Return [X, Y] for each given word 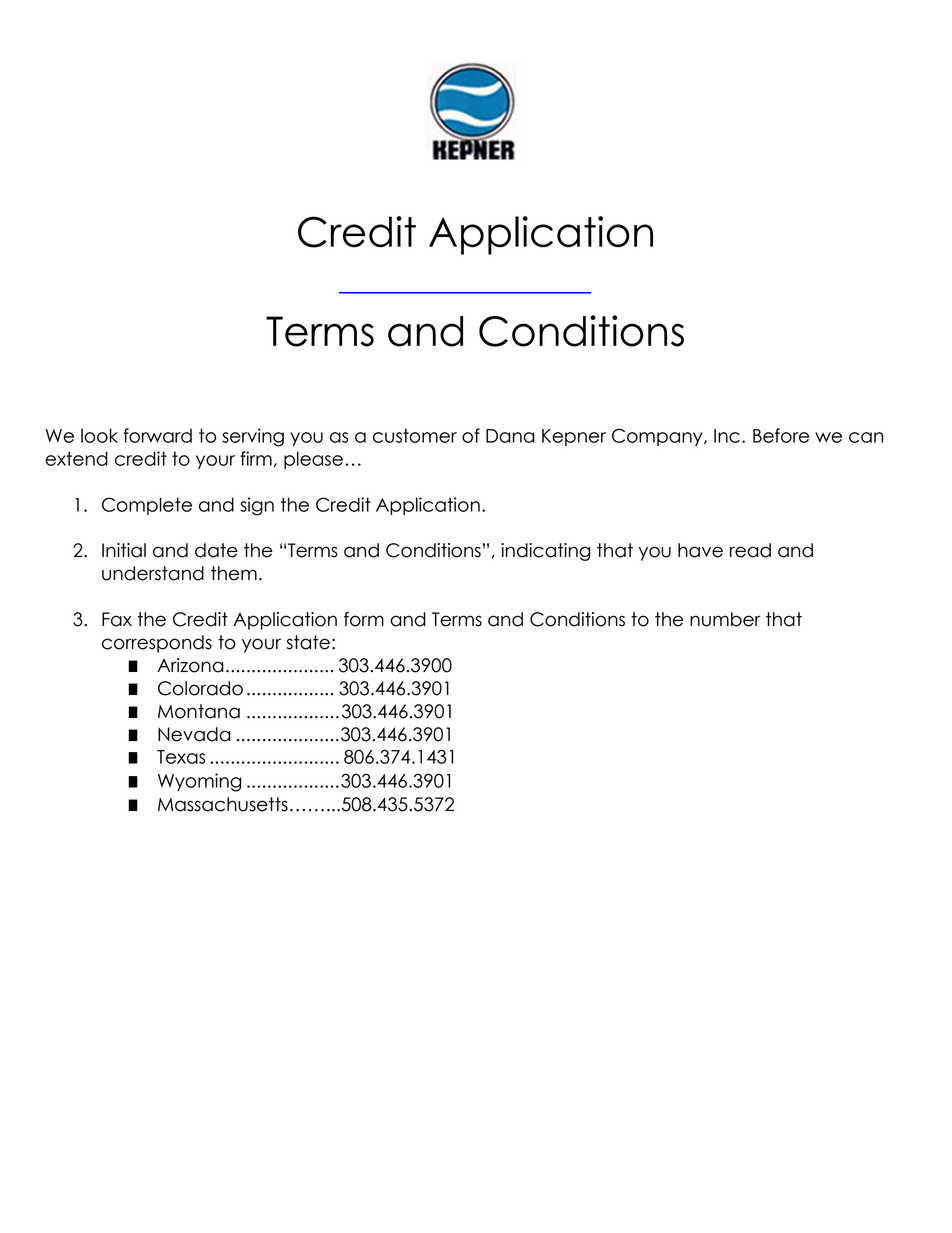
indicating [545, 552]
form [364, 619]
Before [781, 435]
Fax [117, 619]
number [725, 619]
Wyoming [199, 782]
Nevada [194, 734]
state [308, 642]
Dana [510, 436]
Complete [147, 506]
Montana [199, 711]
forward [157, 435]
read [750, 550]
